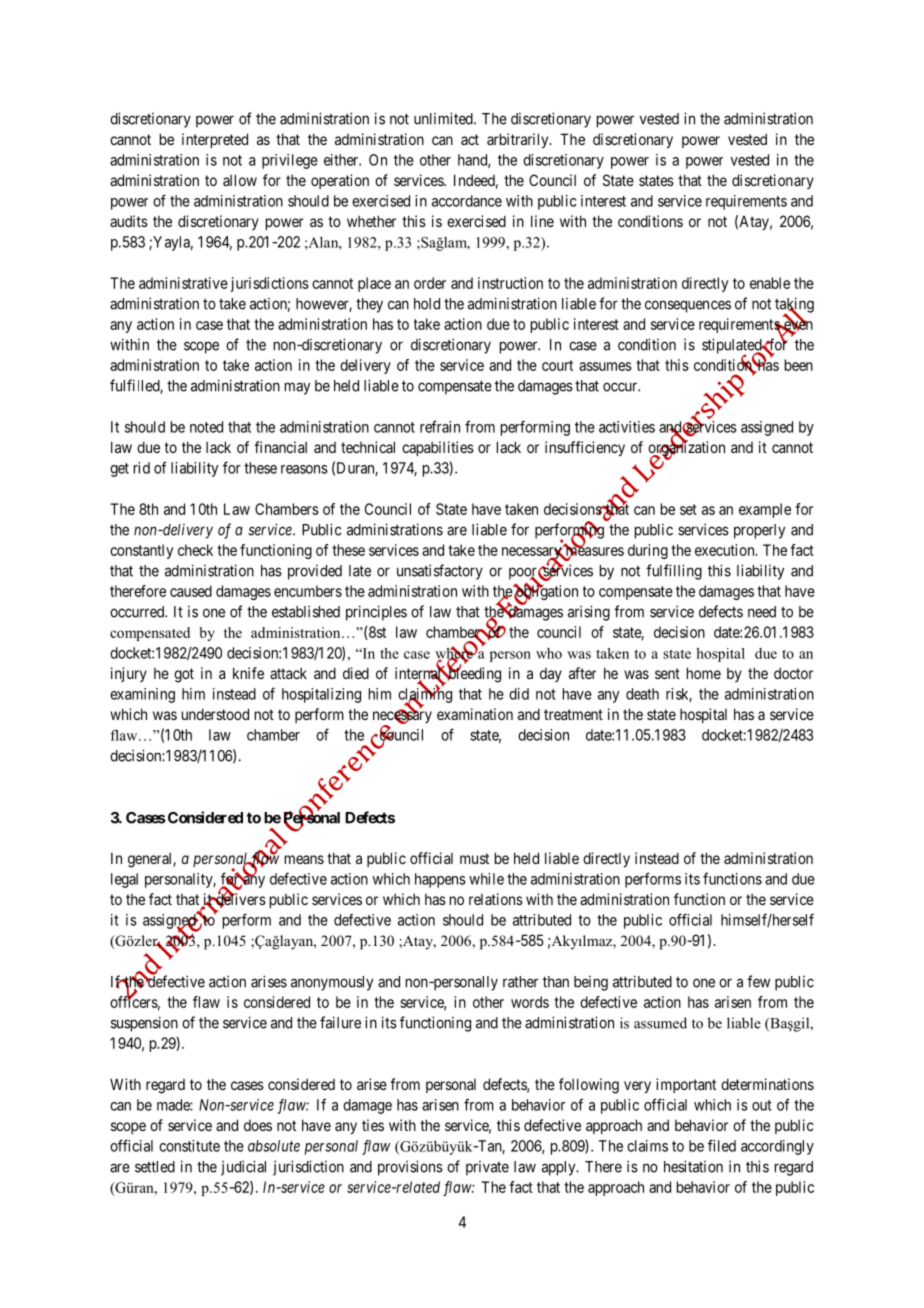 This page has height=1308, width=924. Describe the element at coordinates (189, 1146) in the page. I see `constitute` at that location.
